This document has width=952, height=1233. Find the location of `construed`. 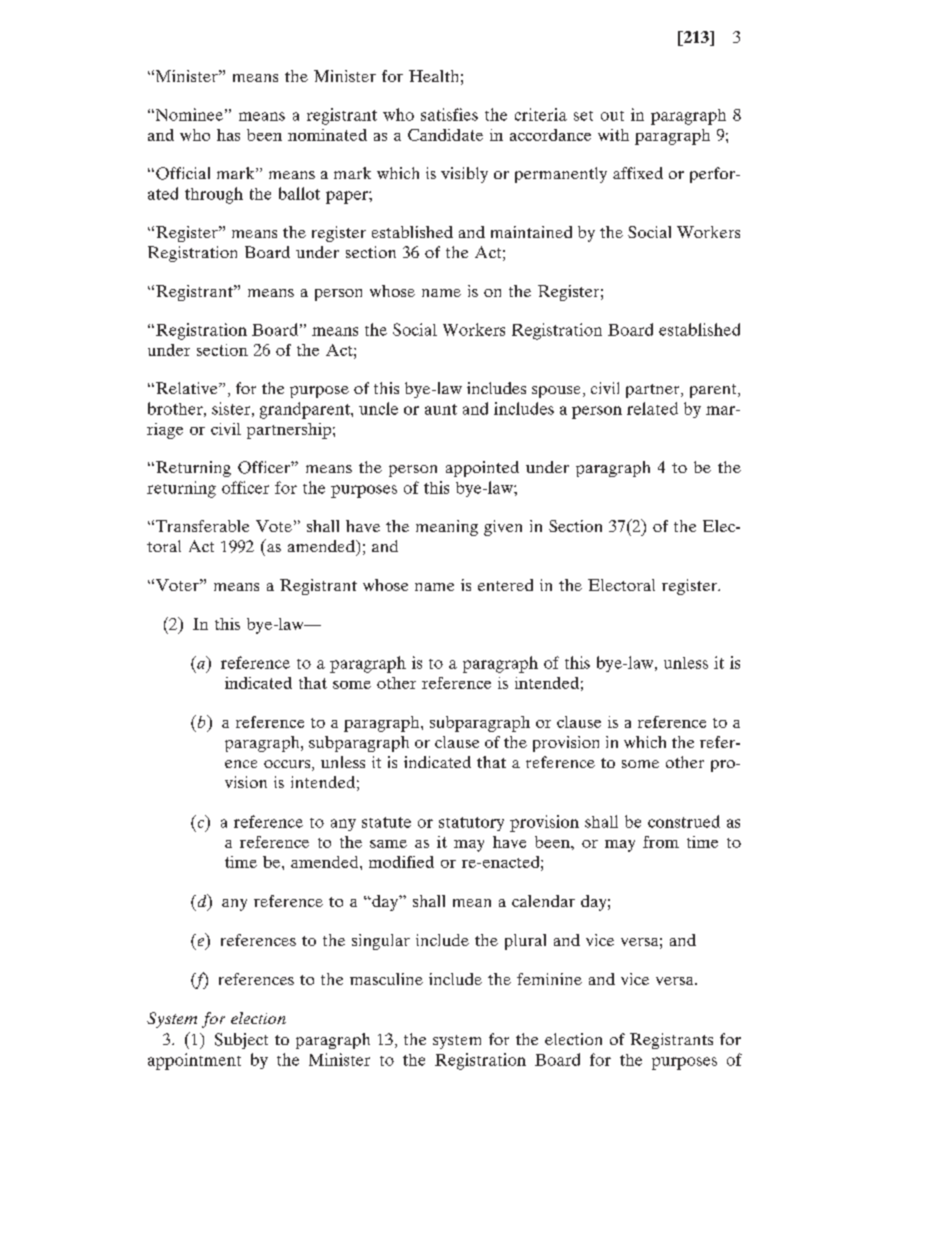

construed is located at coordinates (684, 821).
